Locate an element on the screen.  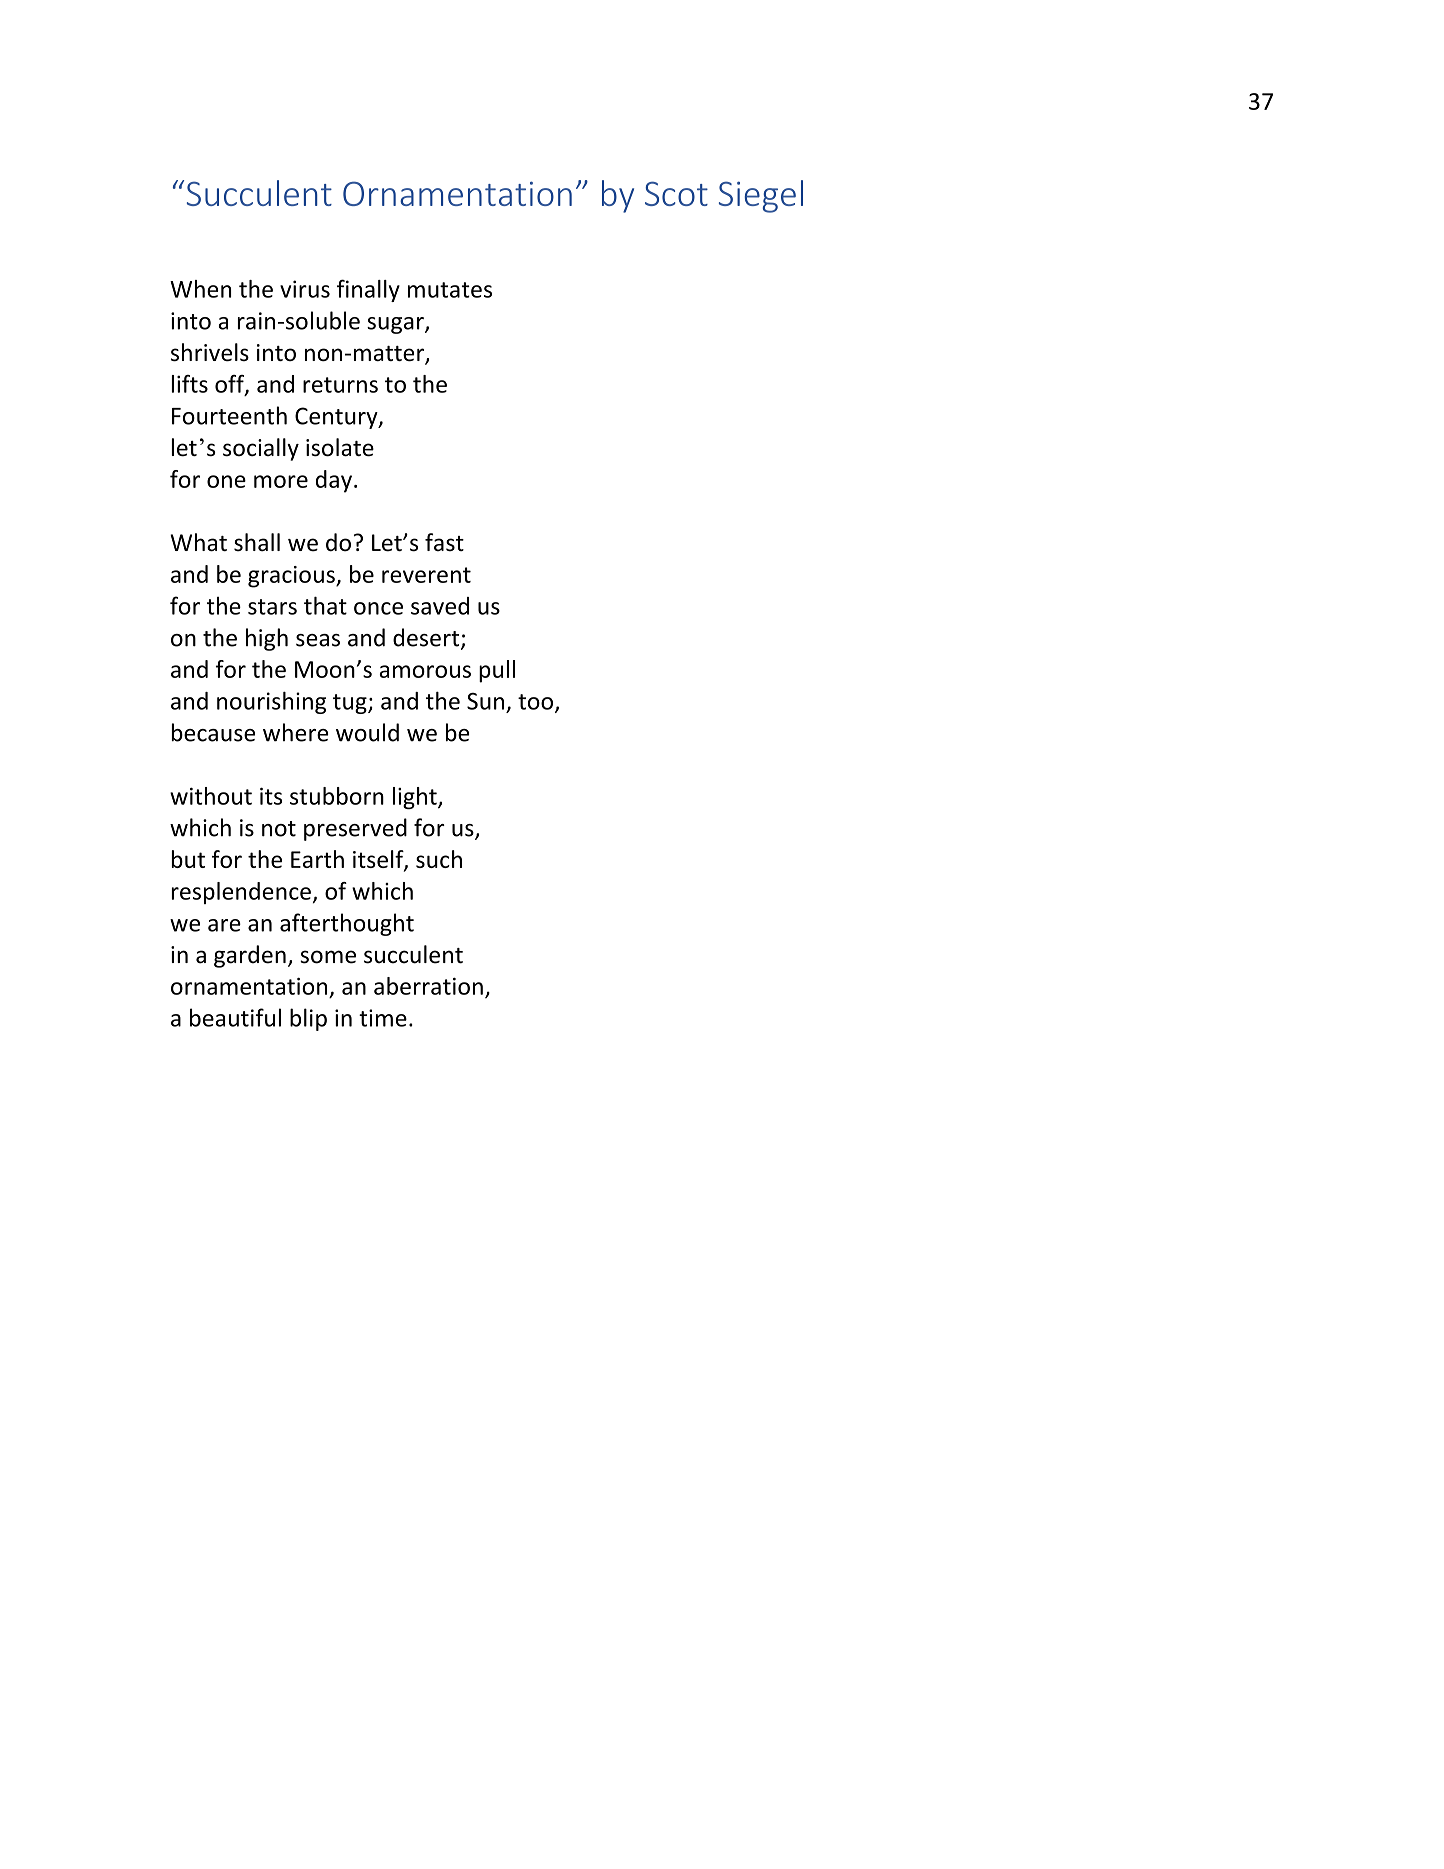
mutates is located at coordinates (450, 290).
